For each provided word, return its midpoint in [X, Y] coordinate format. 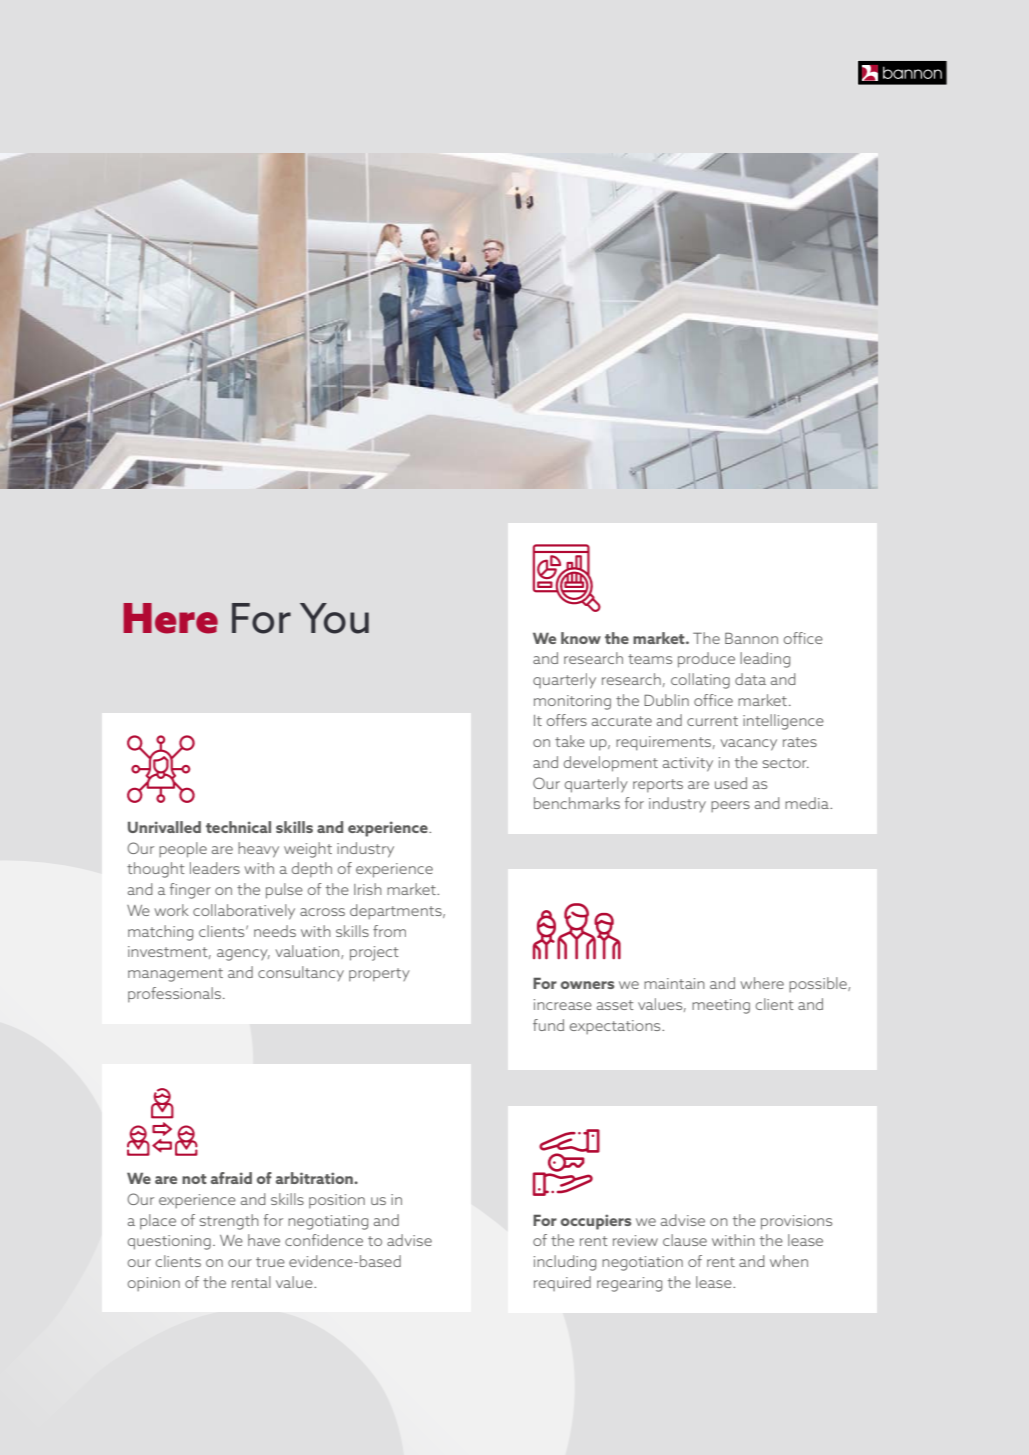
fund [548, 1025]
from [389, 931]
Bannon [751, 638]
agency [243, 955]
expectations [616, 1027]
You [334, 618]
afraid [231, 1178]
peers [730, 806]
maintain [674, 983]
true [270, 1262]
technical [238, 827]
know [581, 638]
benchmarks [577, 803]
